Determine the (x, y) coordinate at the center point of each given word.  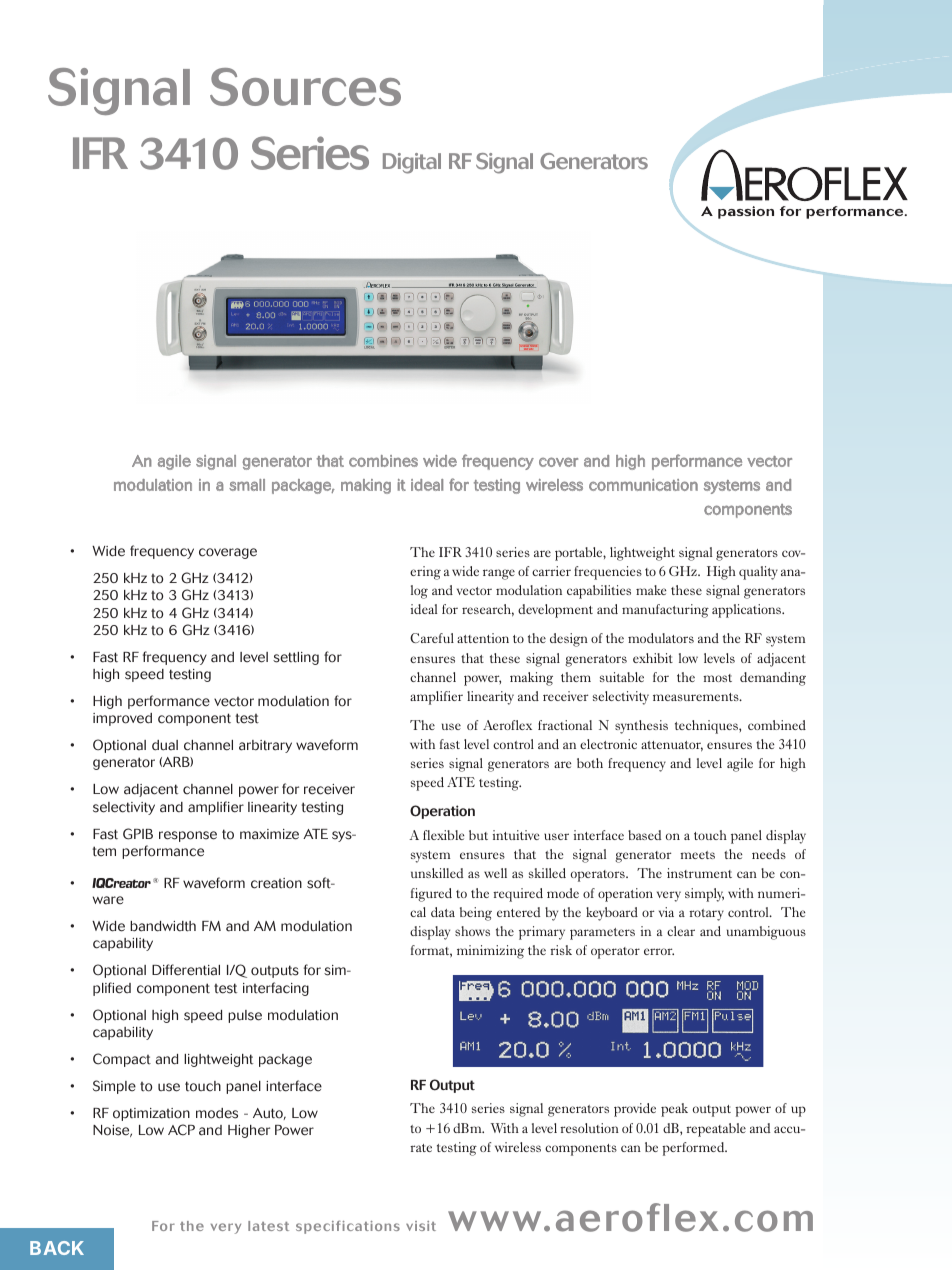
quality (758, 573)
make (651, 590)
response (188, 836)
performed (694, 1149)
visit (421, 1226)
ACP (181, 1130)
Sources (305, 87)
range (499, 574)
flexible (443, 835)
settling (296, 658)
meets (697, 855)
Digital (412, 163)
